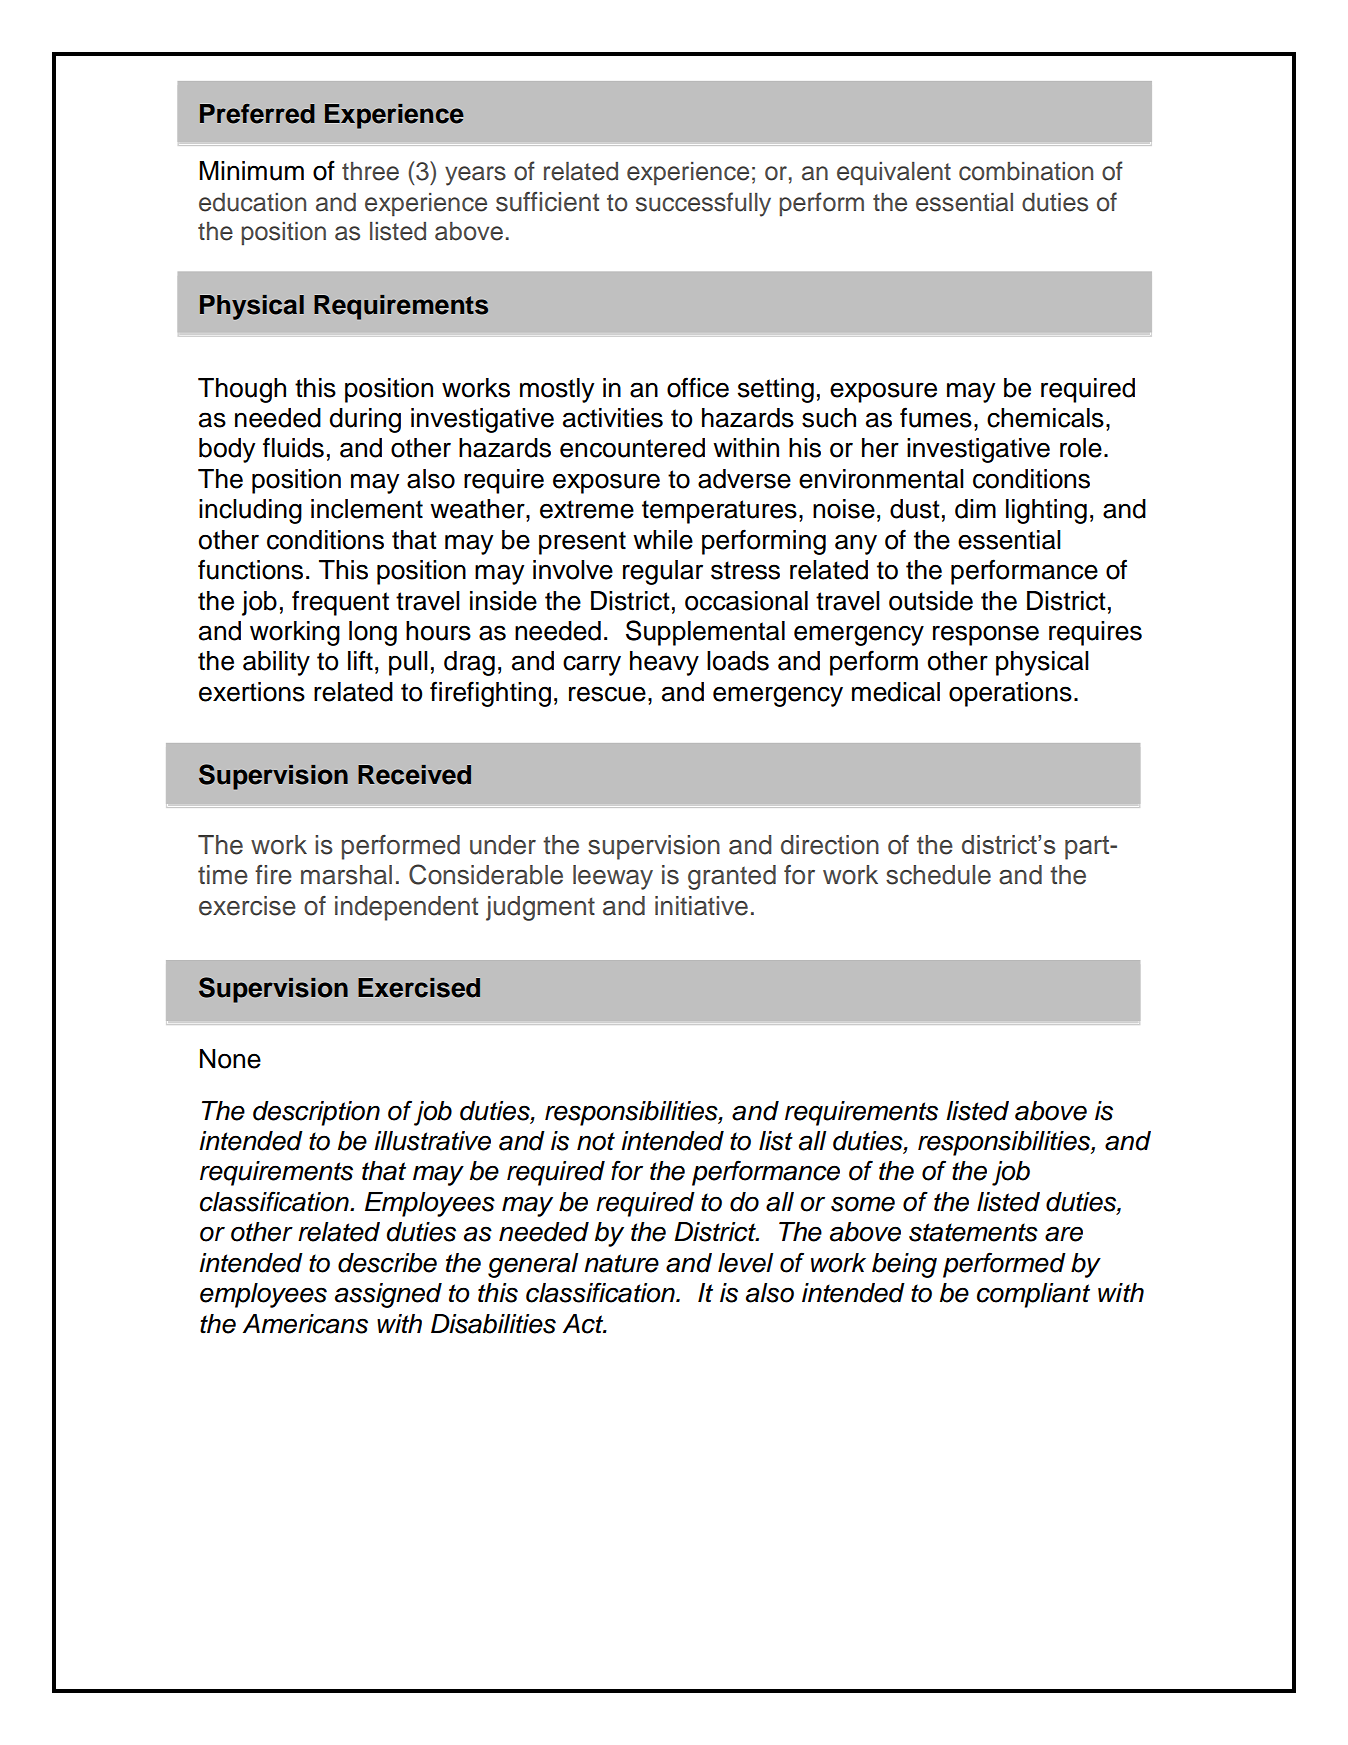 This page has height=1745, width=1348. What do you see at coordinates (230, 1059) in the page?
I see `None` at bounding box center [230, 1059].
